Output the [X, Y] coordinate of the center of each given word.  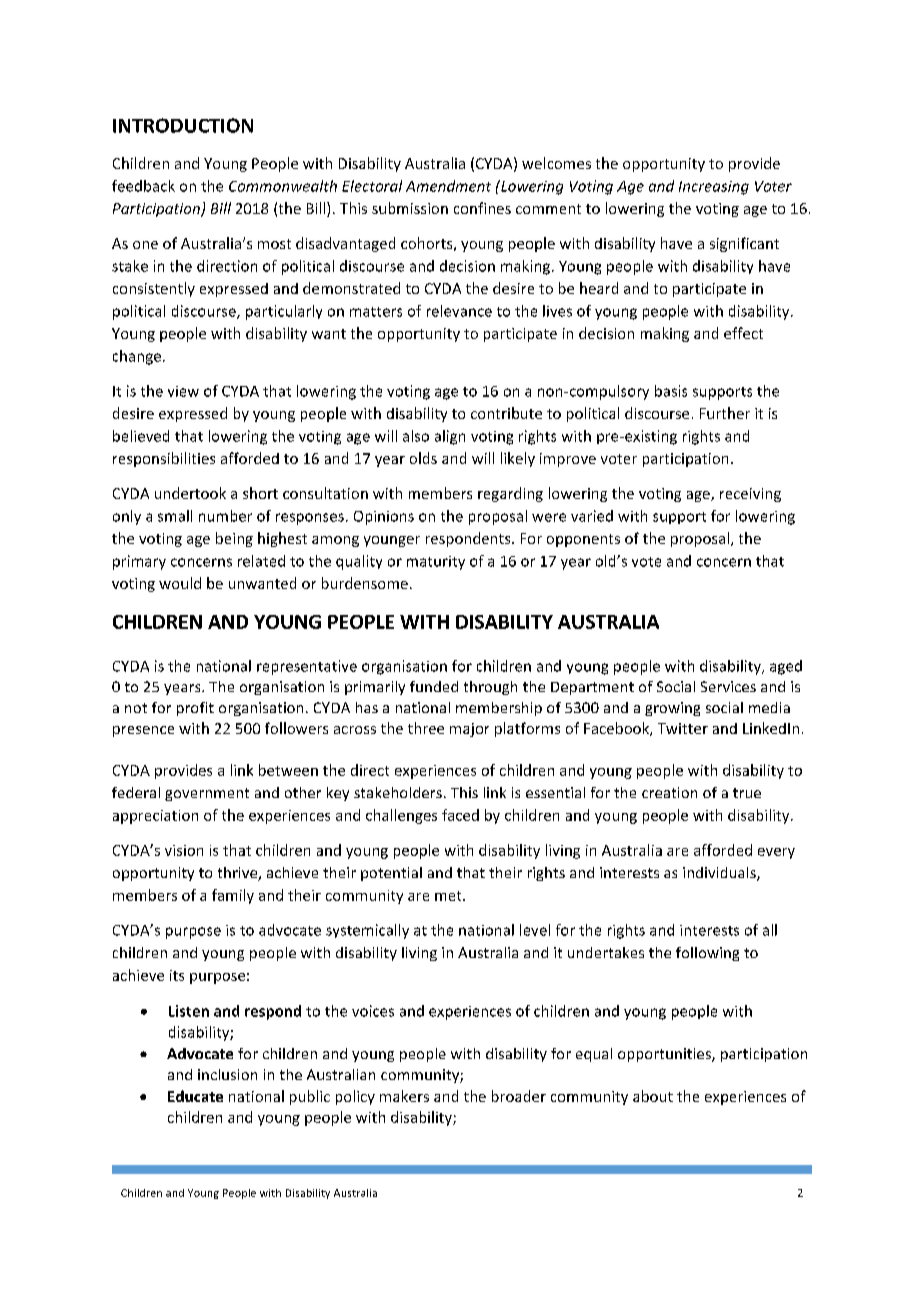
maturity [436, 563]
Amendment [448, 186]
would [180, 583]
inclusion [227, 1074]
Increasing [714, 188]
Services [728, 686]
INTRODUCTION [183, 125]
